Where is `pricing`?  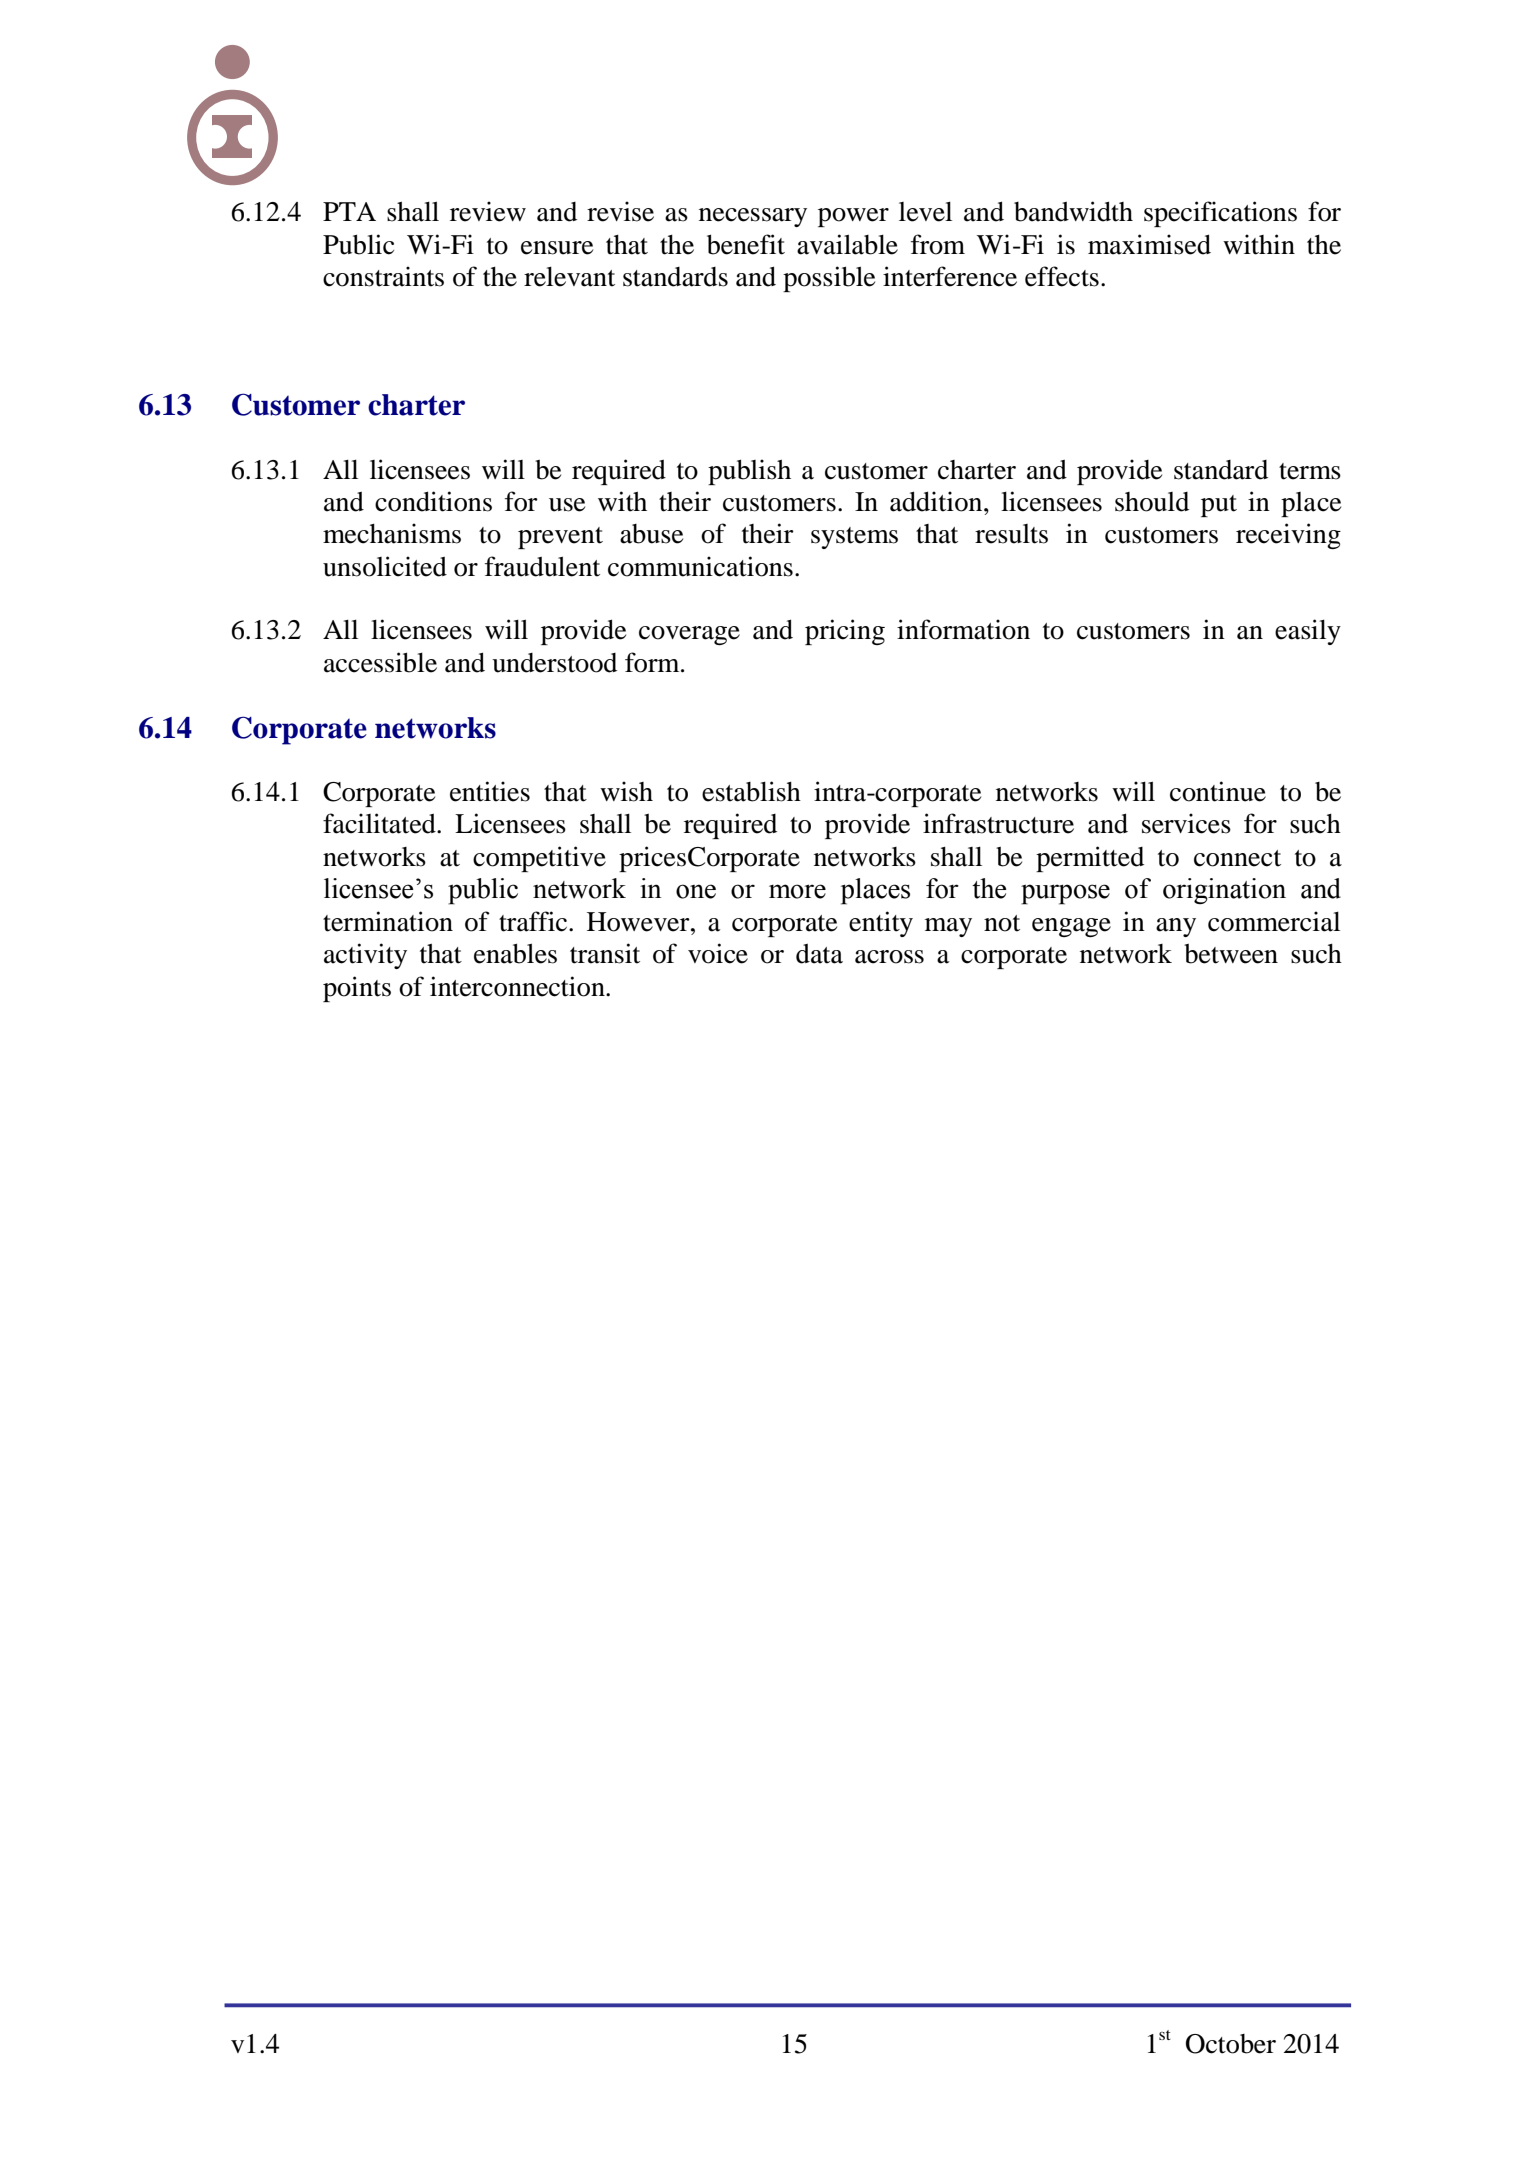 pricing is located at coordinates (845, 632).
